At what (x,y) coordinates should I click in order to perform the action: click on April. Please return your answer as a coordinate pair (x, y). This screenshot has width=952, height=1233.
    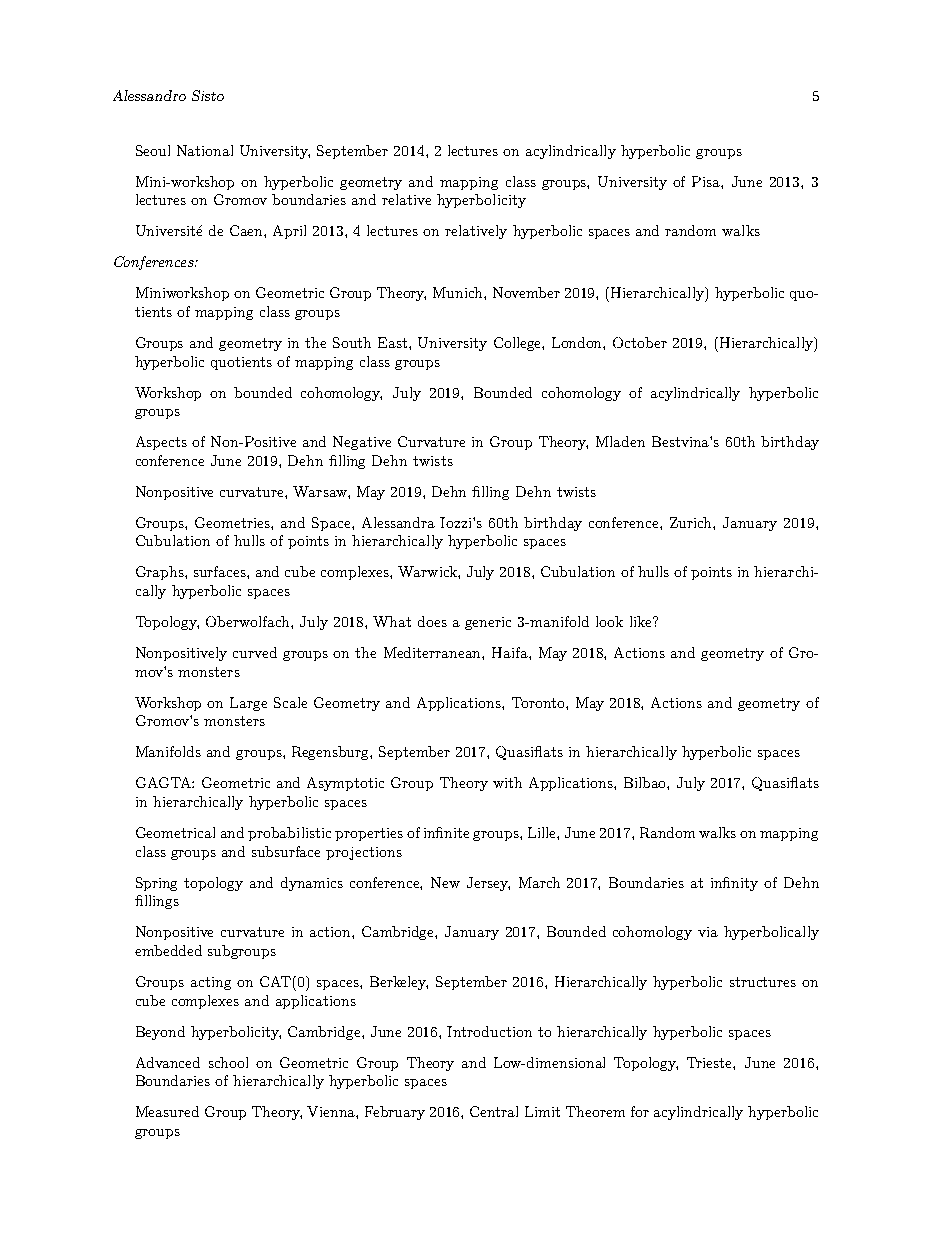
    Looking at the image, I should click on (289, 232).
